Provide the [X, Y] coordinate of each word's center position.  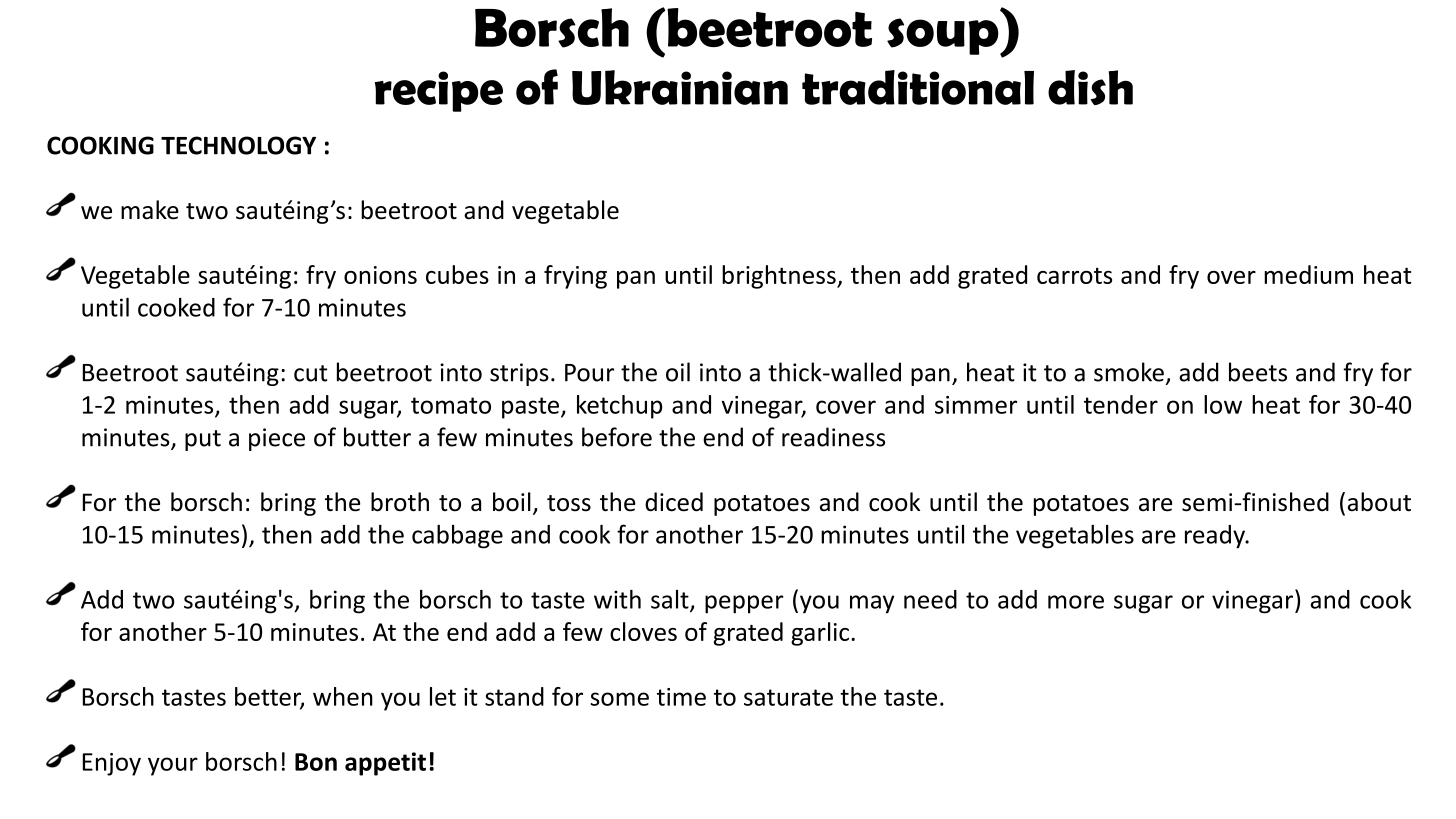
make [150, 210]
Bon [316, 762]
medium [1308, 274]
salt [671, 600]
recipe [439, 91]
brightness [780, 277]
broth [400, 502]
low [1223, 404]
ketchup [619, 407]
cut [310, 373]
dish [1090, 87]
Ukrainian [680, 87]
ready [1216, 537]
